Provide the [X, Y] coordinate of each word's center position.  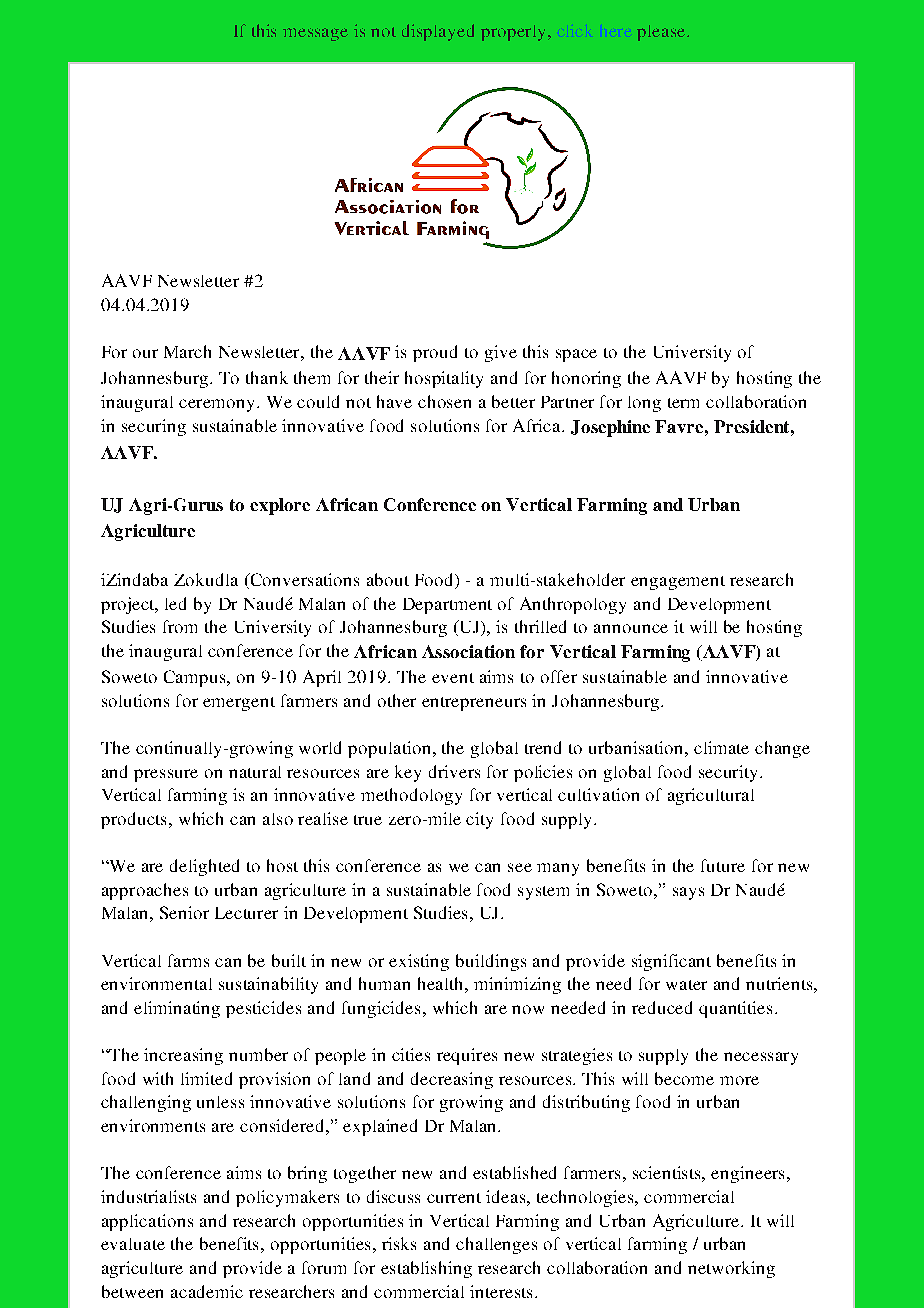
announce [631, 628]
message [315, 34]
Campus [196, 678]
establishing [426, 1269]
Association [468, 651]
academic [207, 1291]
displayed [438, 32]
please [662, 33]
